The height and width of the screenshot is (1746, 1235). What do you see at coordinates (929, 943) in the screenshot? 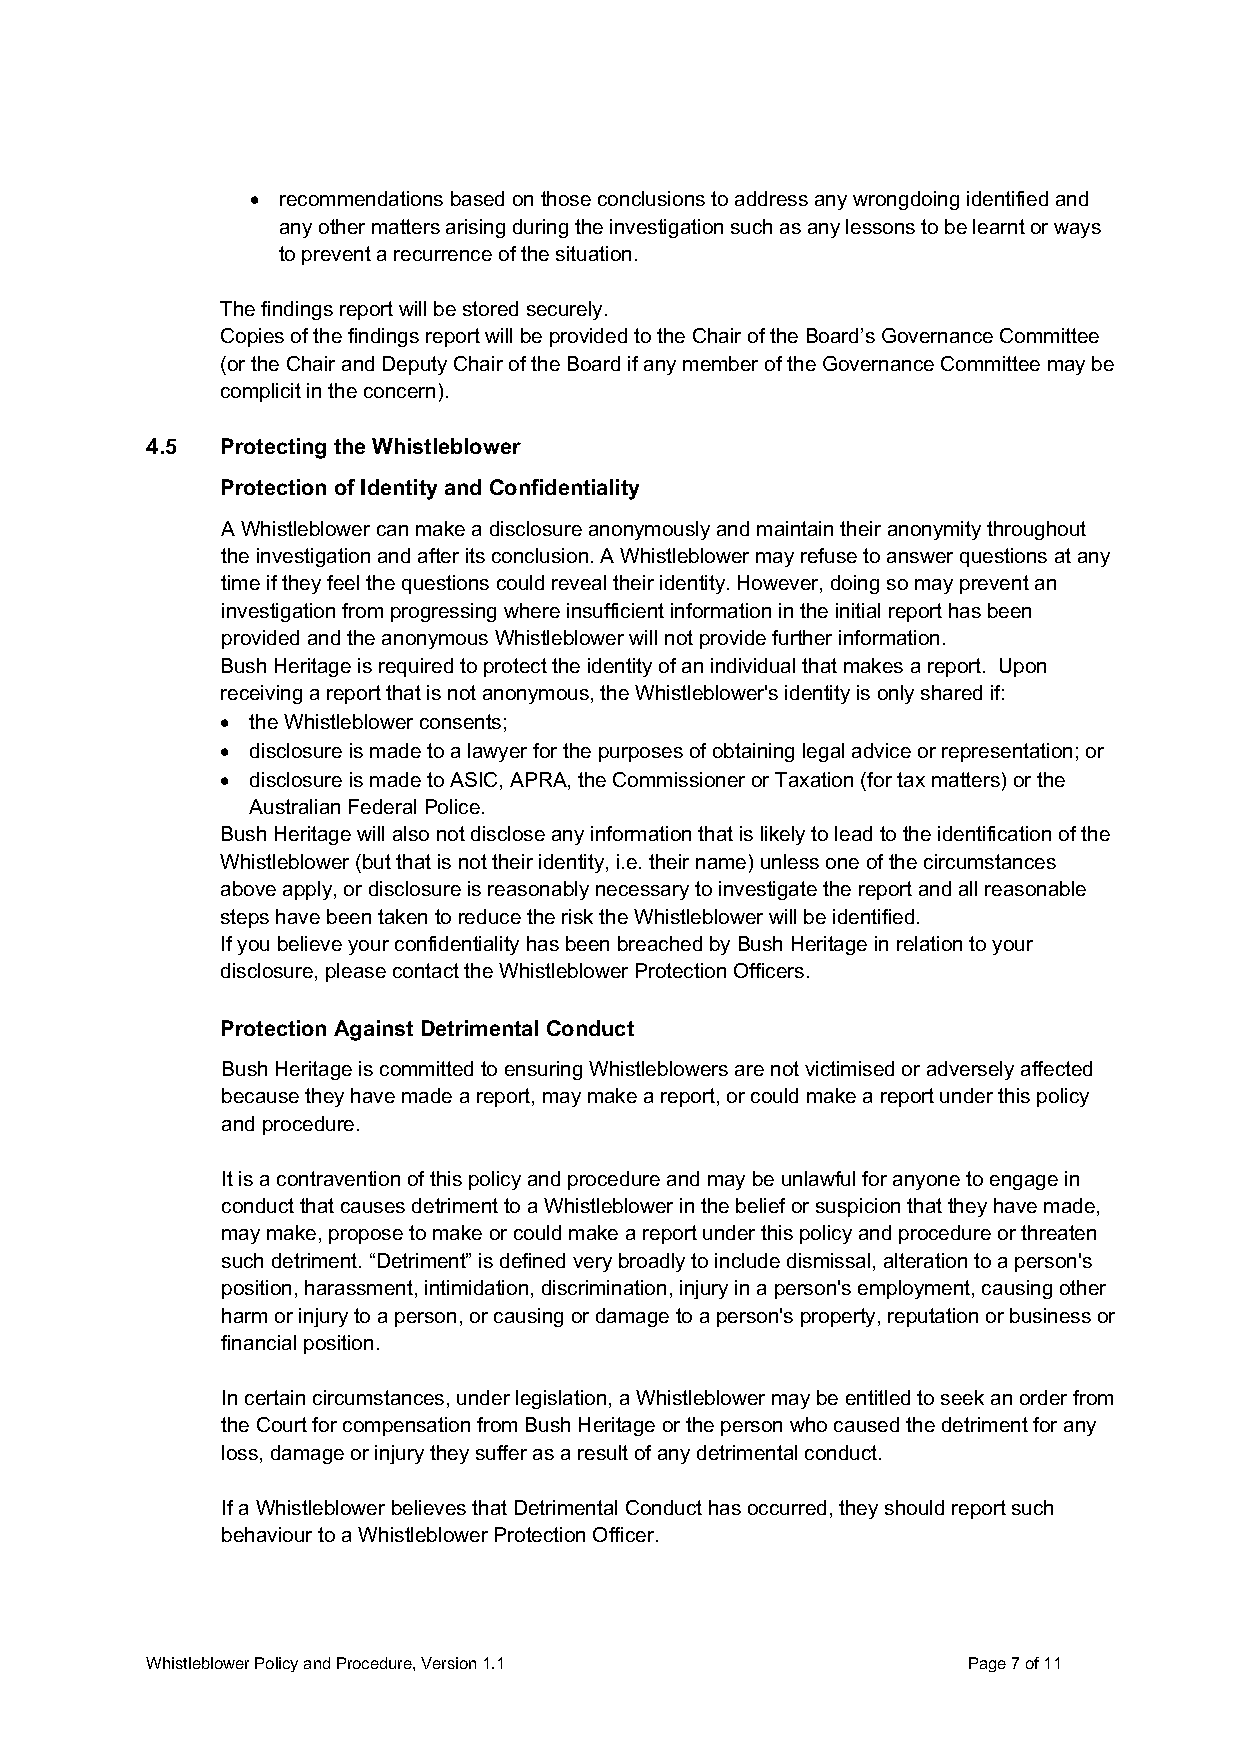
I see `relation` at bounding box center [929, 943].
